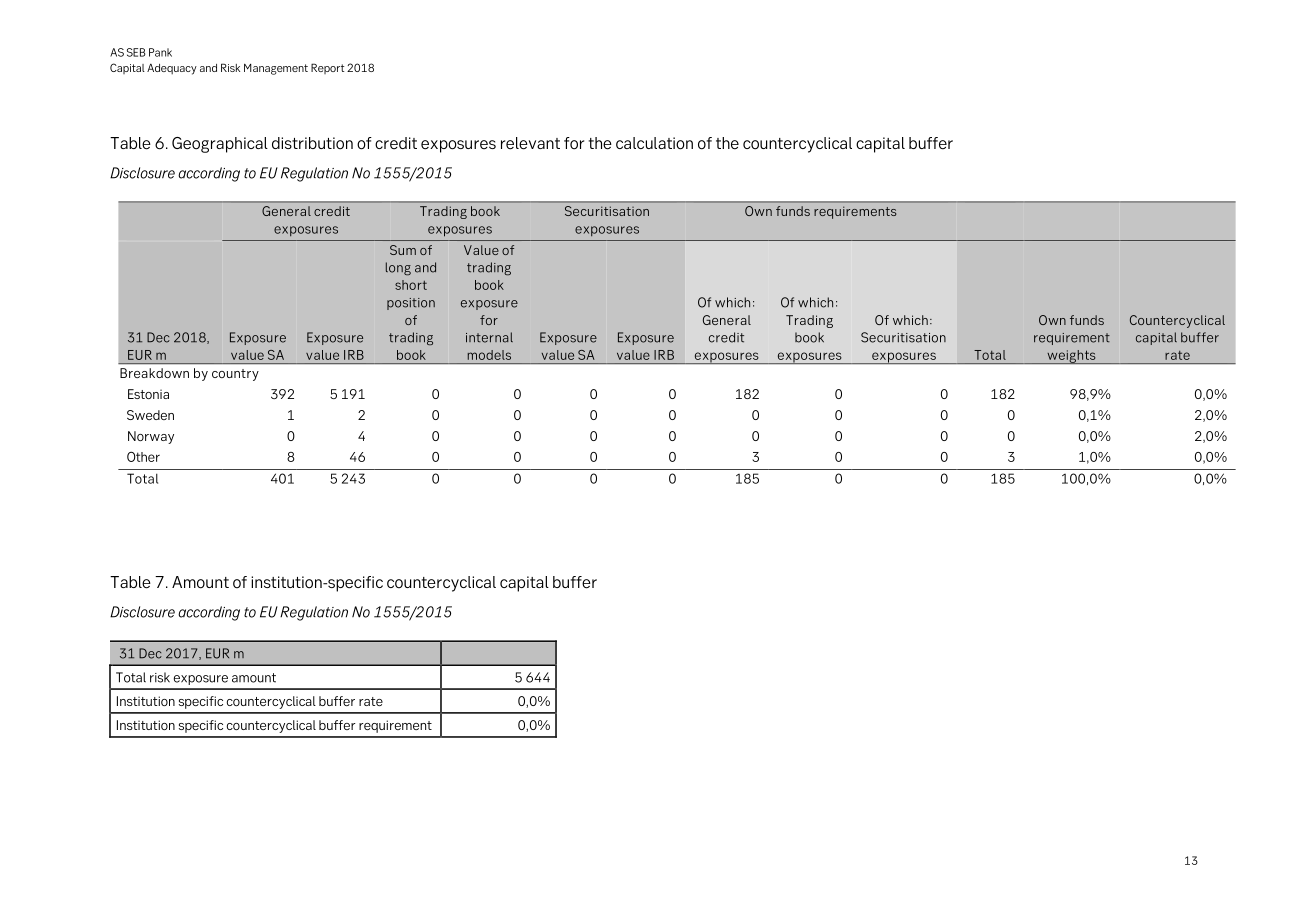  I want to click on long, so click(398, 269).
